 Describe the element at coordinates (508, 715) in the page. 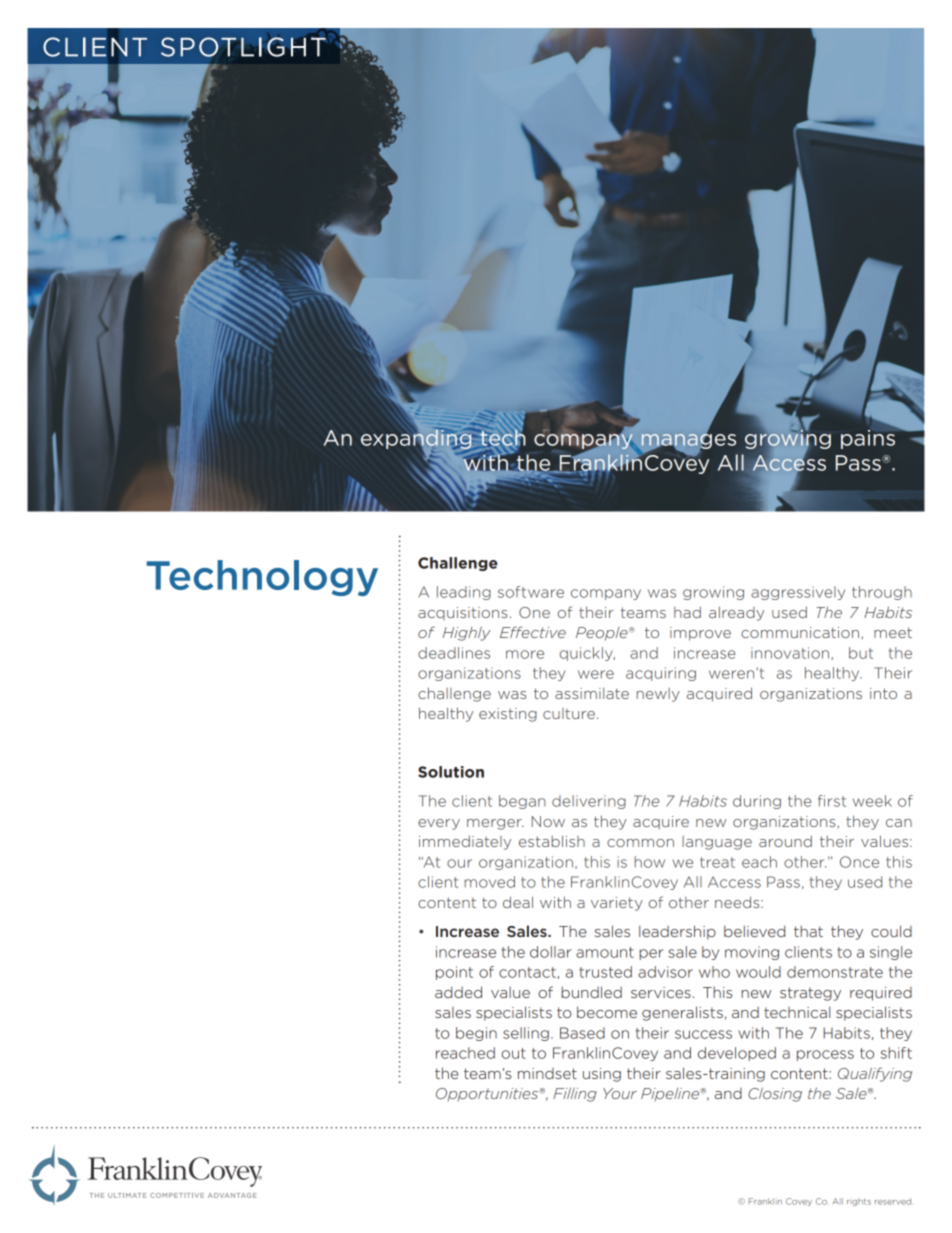

I see `existing` at that location.
